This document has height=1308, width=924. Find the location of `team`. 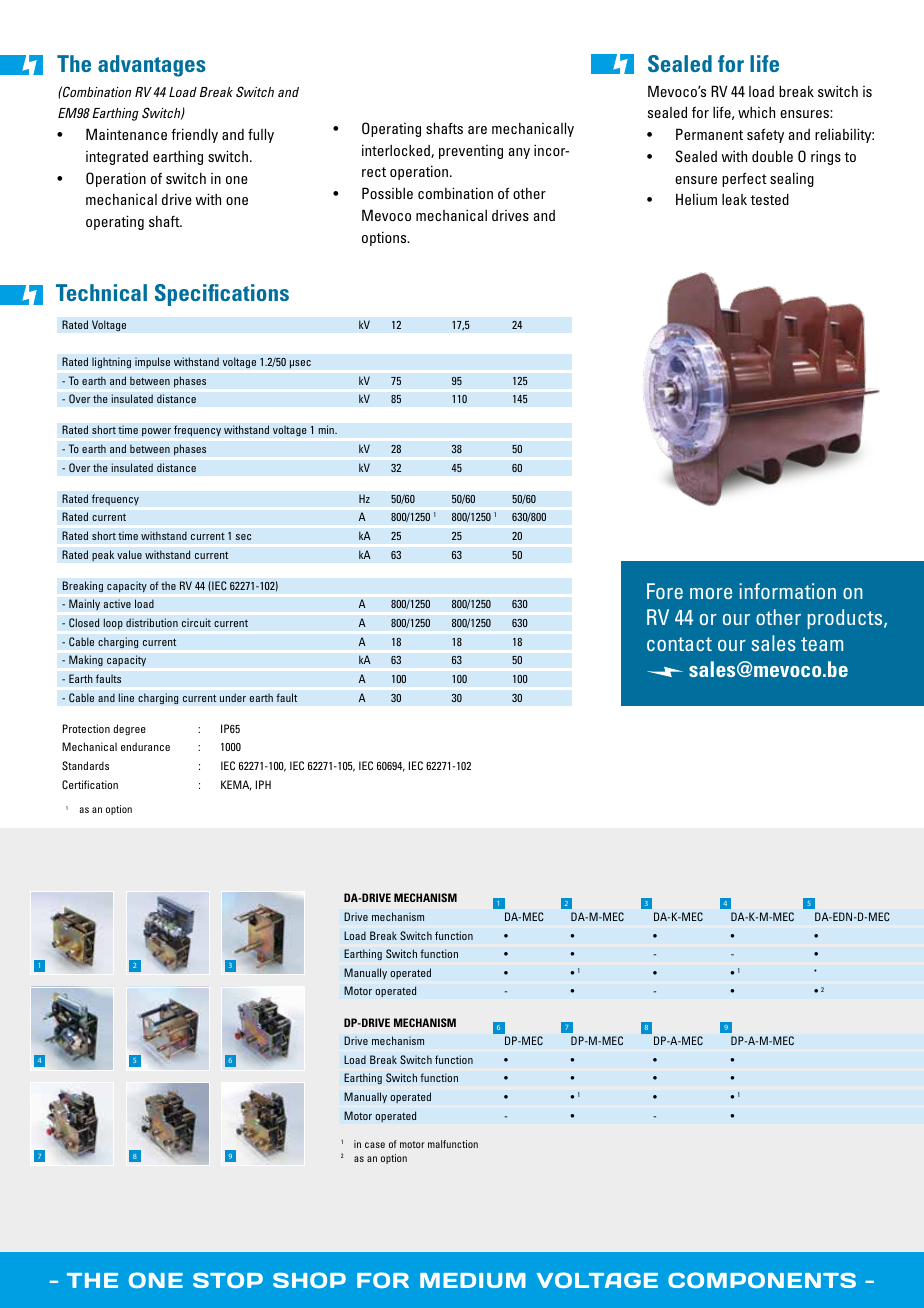

team is located at coordinates (822, 644).
